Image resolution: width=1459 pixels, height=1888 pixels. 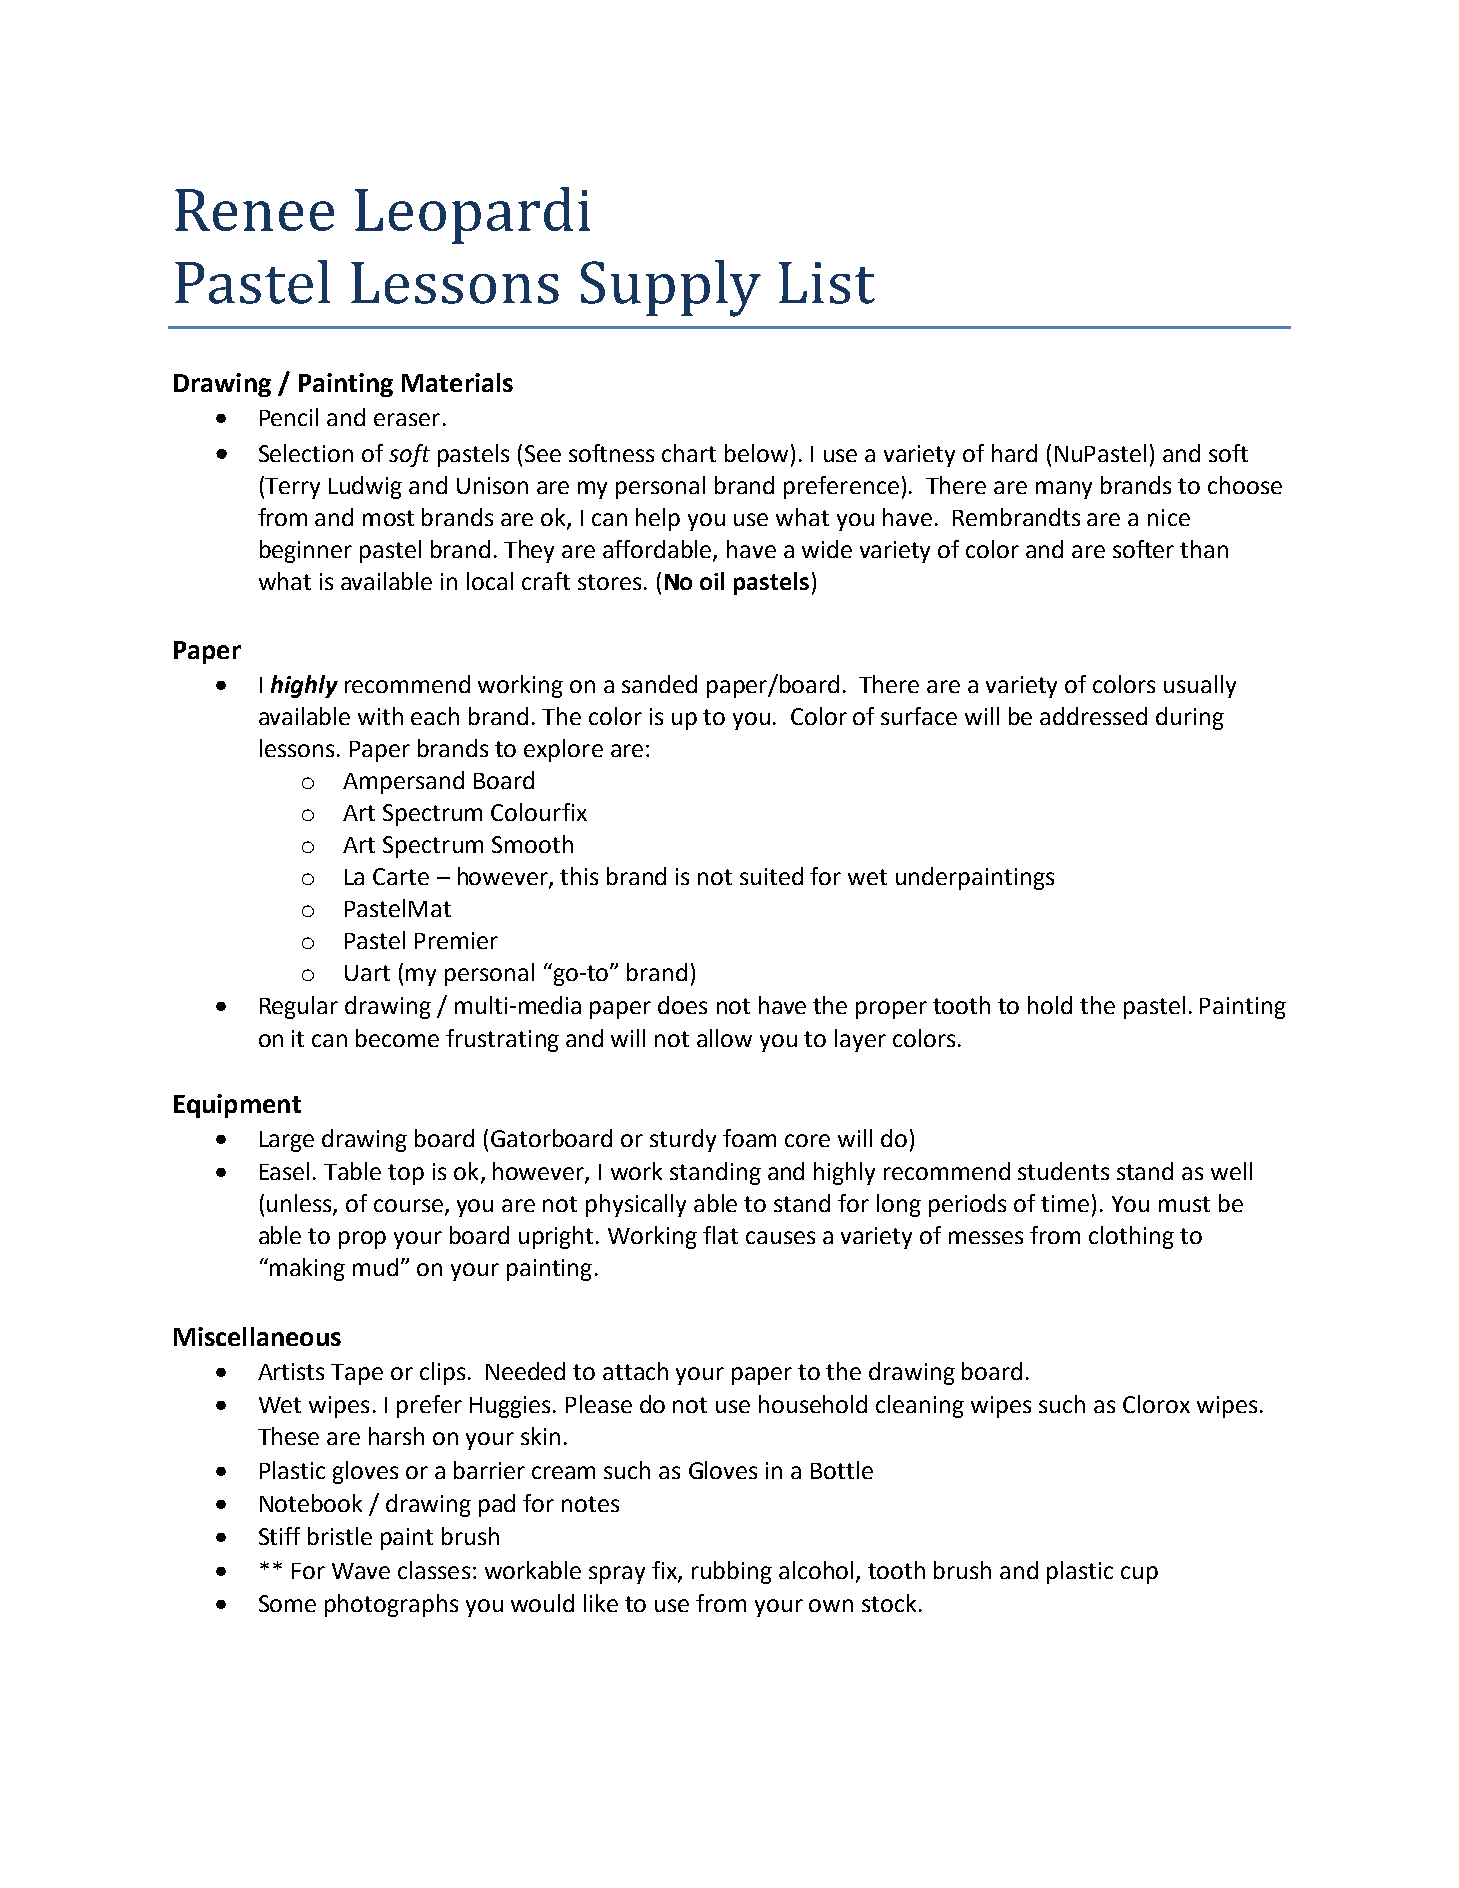 I want to click on Carte, so click(x=401, y=876).
